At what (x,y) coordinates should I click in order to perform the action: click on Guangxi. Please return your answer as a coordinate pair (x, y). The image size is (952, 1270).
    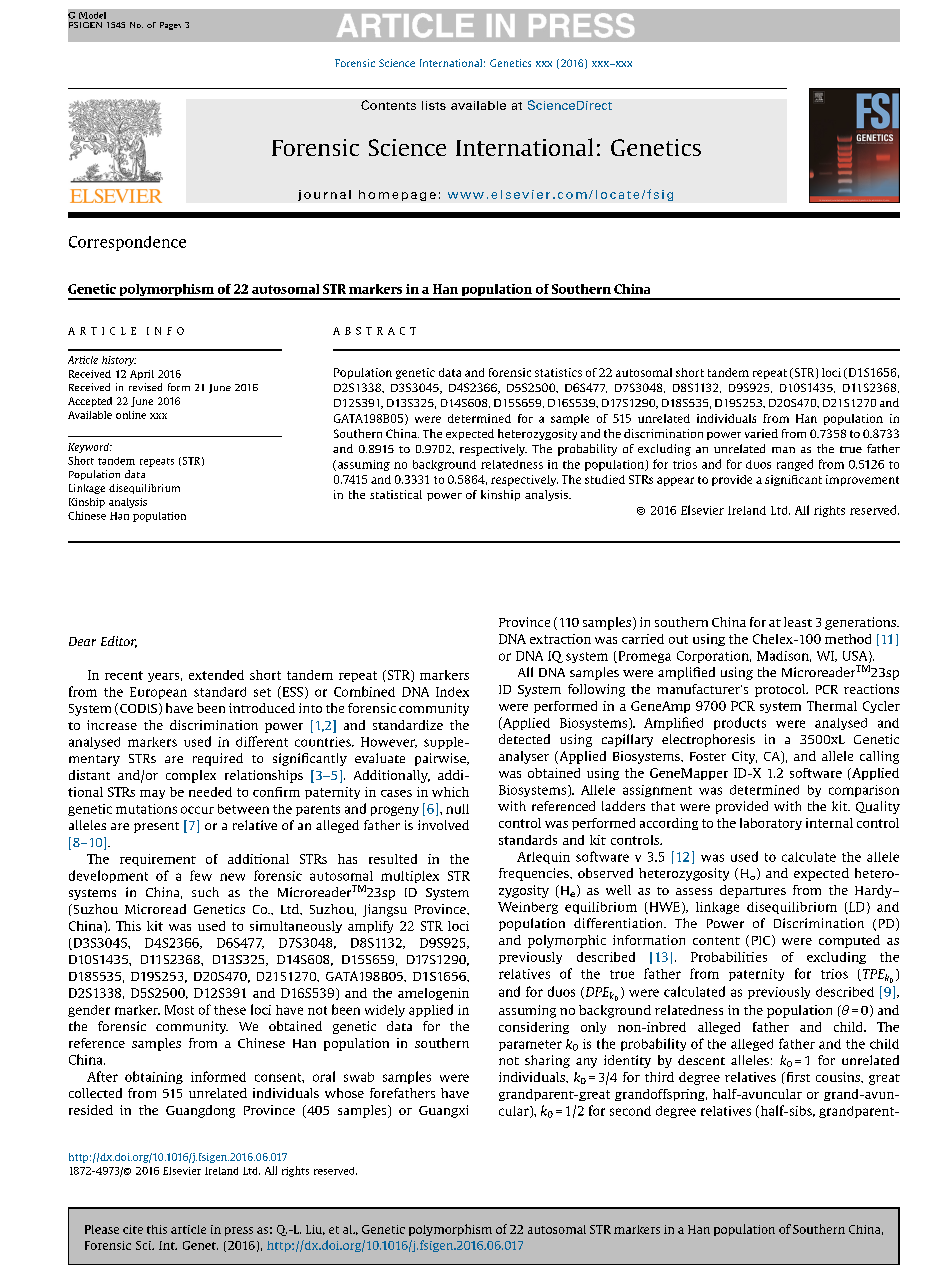
    Looking at the image, I should click on (443, 1111).
